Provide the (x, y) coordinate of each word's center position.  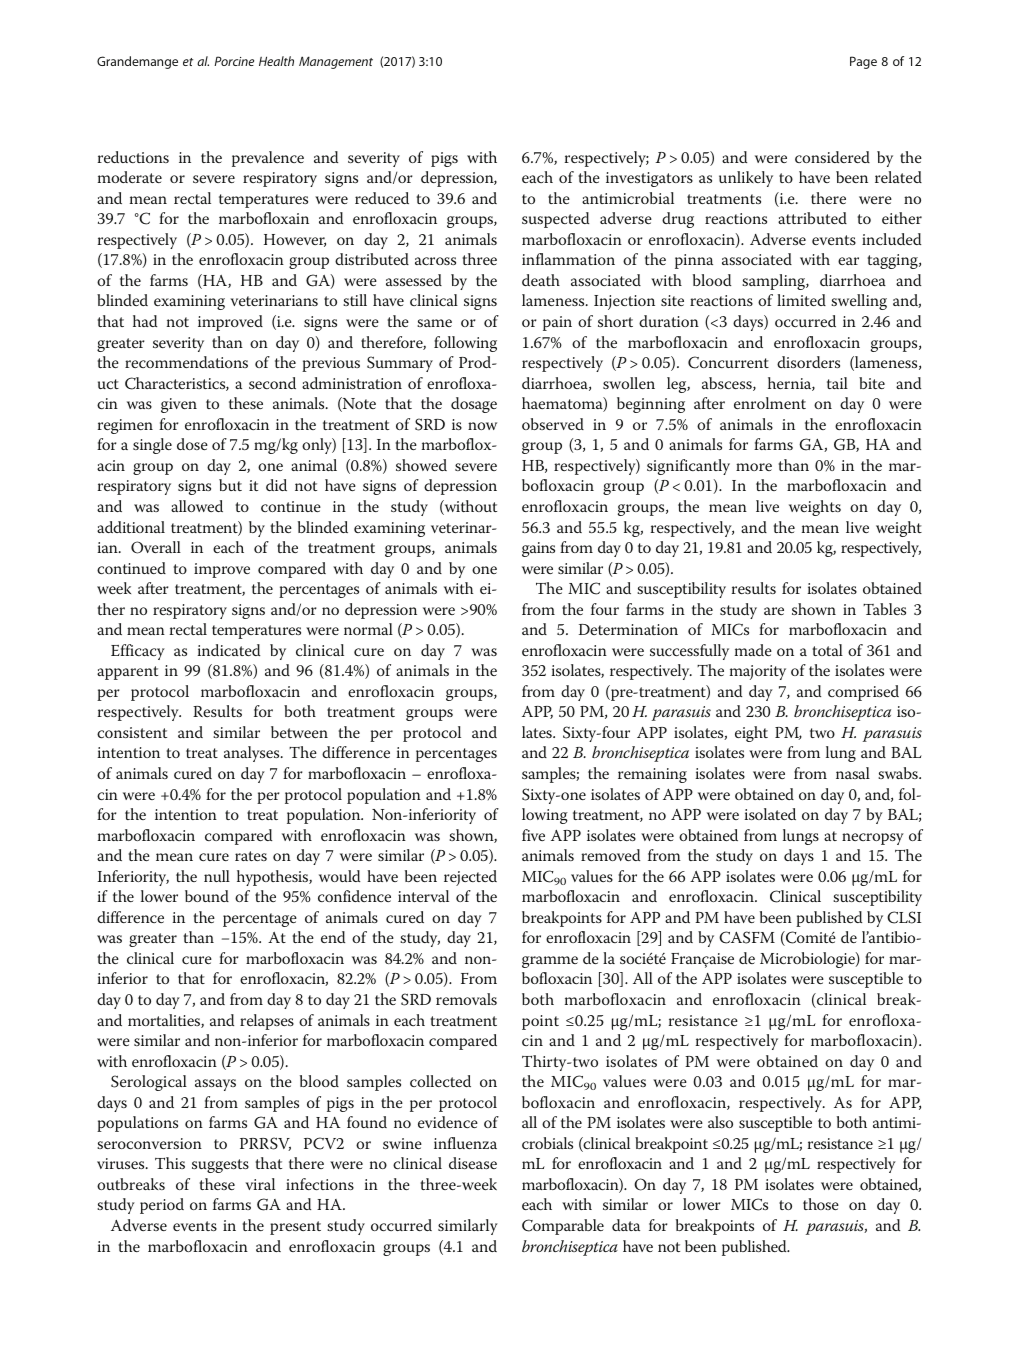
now (482, 426)
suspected (555, 220)
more (754, 467)
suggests (220, 1166)
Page (863, 62)
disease (473, 1163)
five (533, 835)
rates (251, 856)
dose (192, 444)
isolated (770, 814)
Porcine (234, 61)
